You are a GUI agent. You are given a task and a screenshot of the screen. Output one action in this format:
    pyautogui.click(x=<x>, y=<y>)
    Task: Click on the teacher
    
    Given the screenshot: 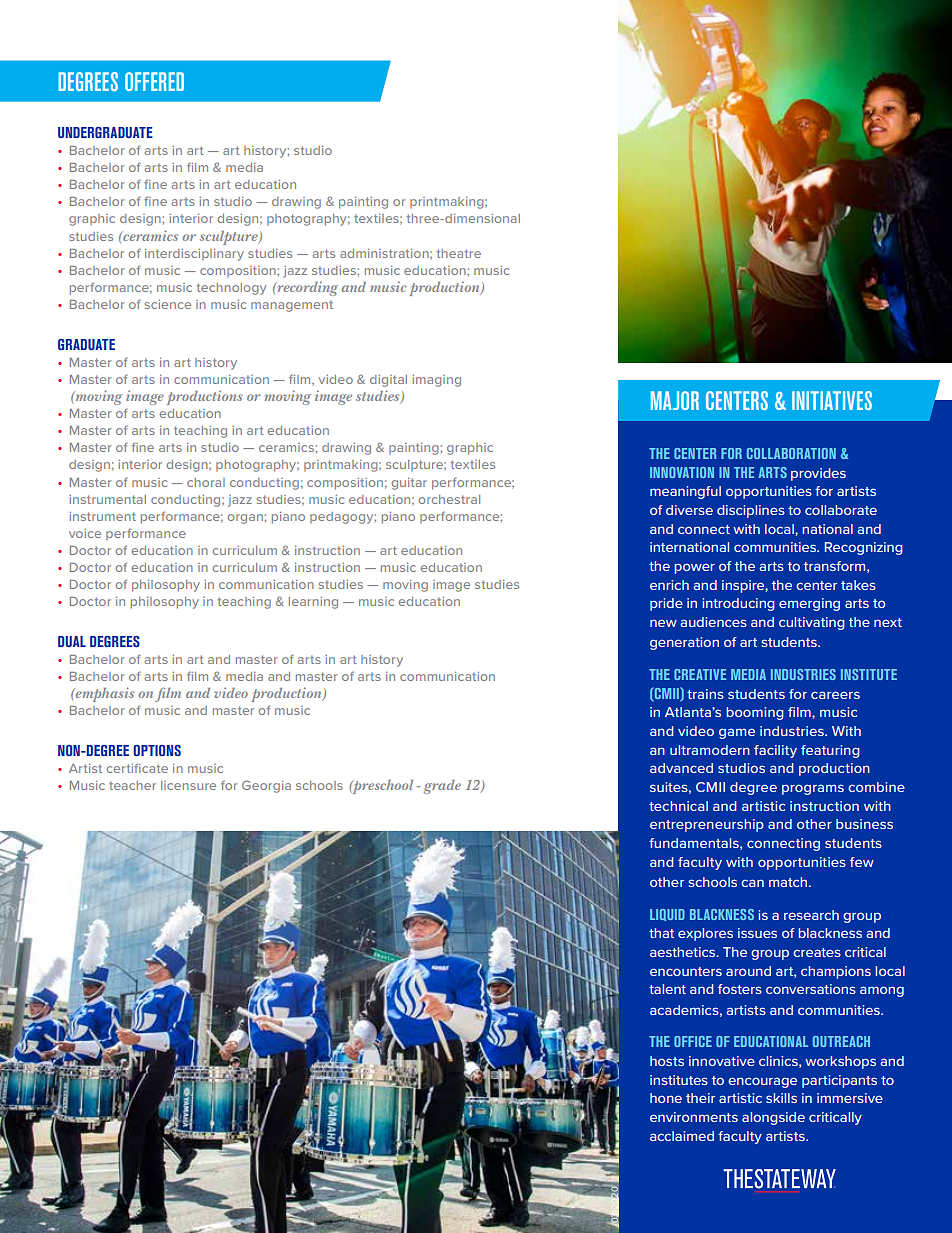 What is the action you would take?
    pyautogui.click(x=132, y=785)
